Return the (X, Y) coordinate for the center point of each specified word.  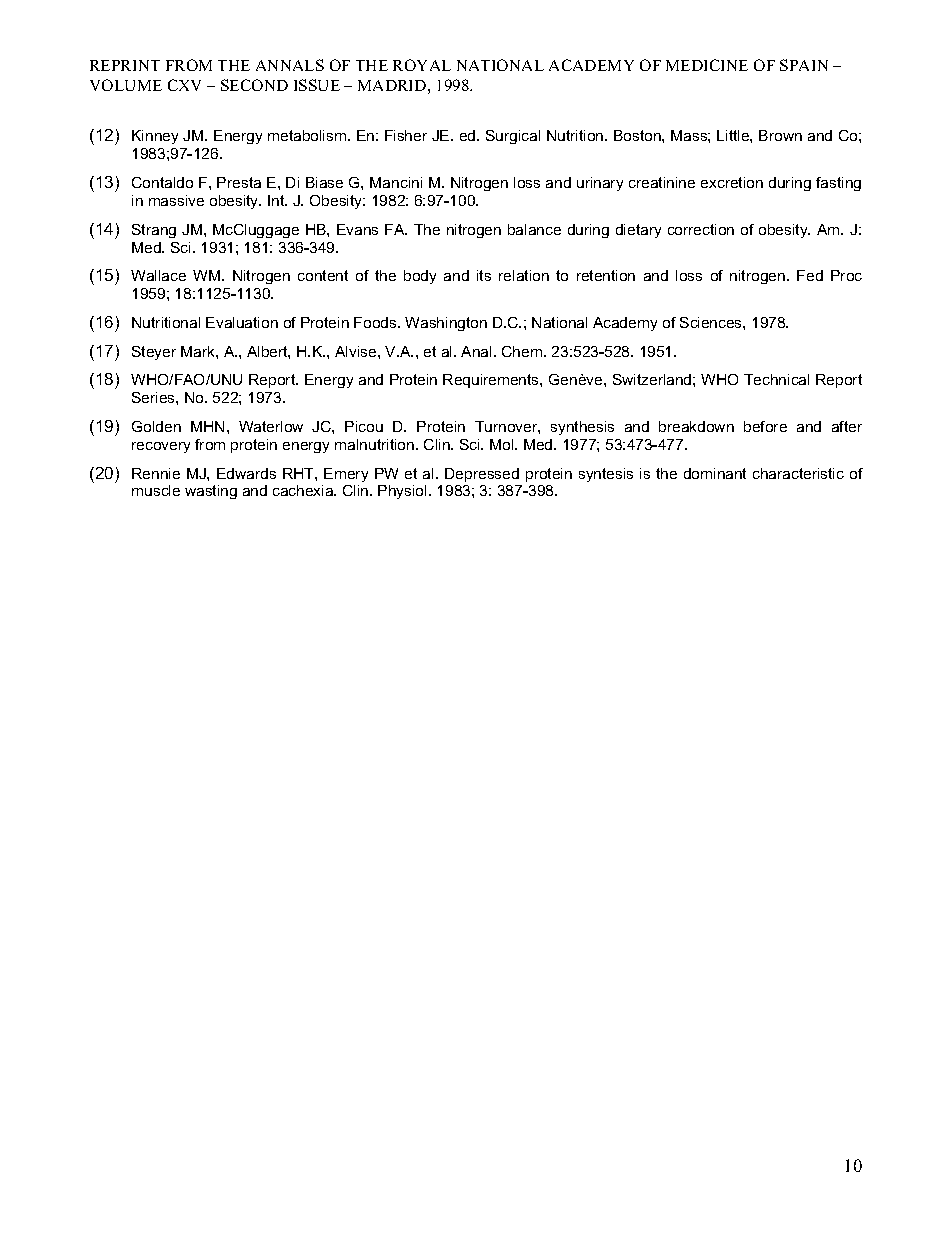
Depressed (482, 475)
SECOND (254, 85)
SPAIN (804, 65)
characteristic (798, 473)
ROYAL (422, 65)
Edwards (246, 473)
